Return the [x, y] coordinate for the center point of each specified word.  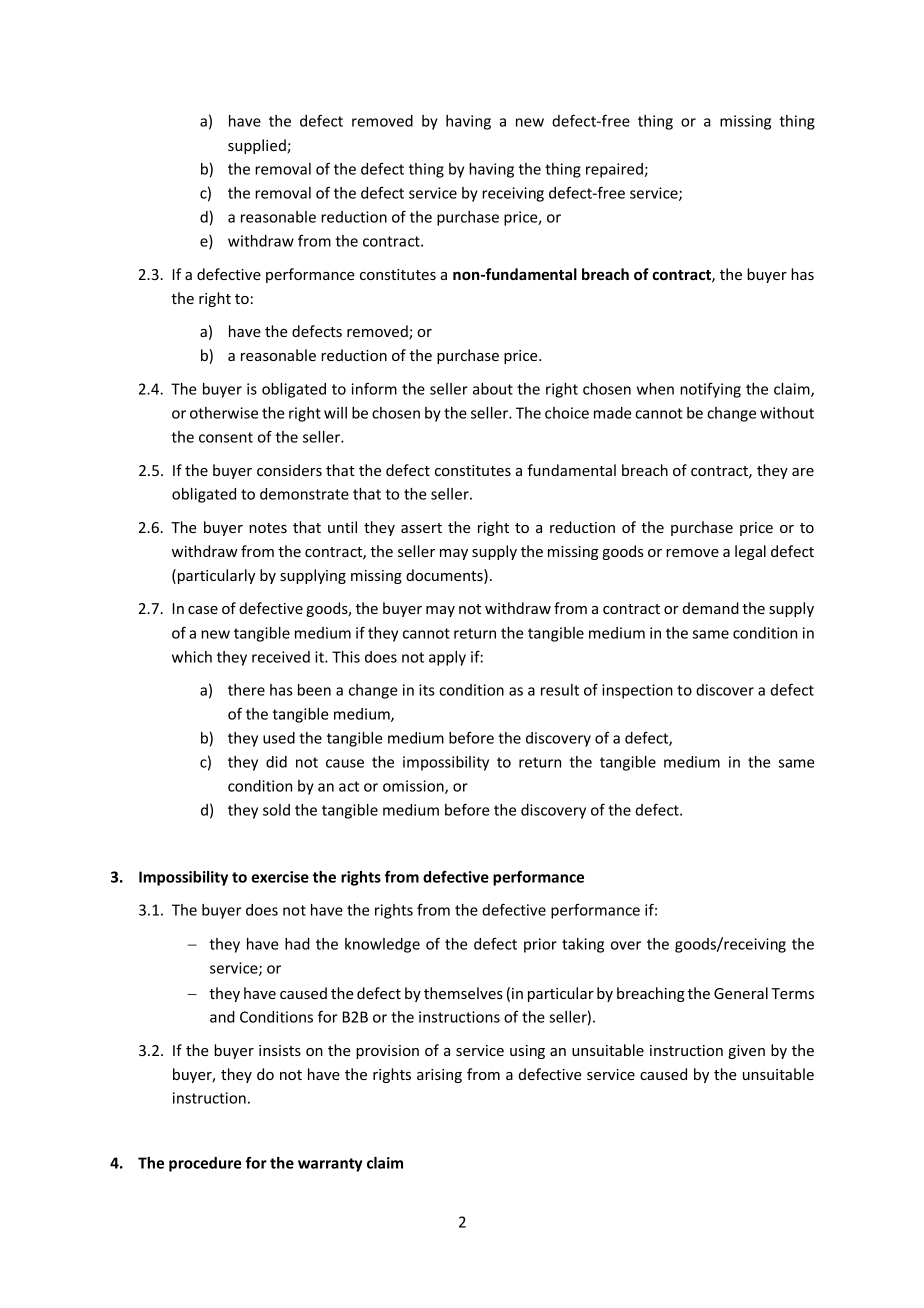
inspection [637, 691]
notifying [710, 390]
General [741, 993]
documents [445, 576]
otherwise [224, 413]
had [297, 944]
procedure [205, 1164]
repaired [615, 170]
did [276, 762]
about [493, 389]
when [655, 389]
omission [414, 787]
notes [268, 528]
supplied [258, 146]
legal [750, 552]
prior [540, 945]
